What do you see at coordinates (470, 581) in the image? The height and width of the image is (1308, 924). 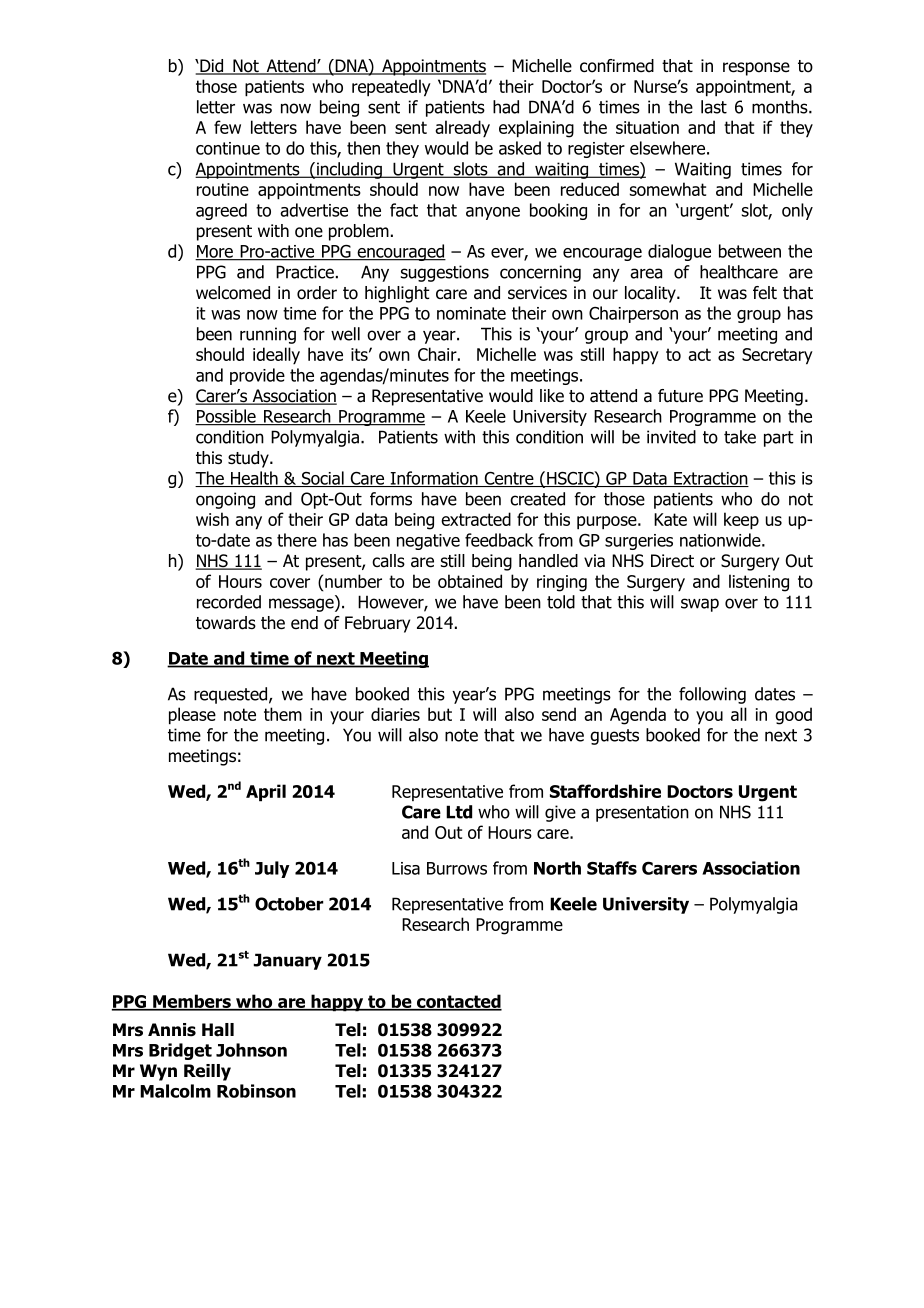 I see `obtained` at bounding box center [470, 581].
